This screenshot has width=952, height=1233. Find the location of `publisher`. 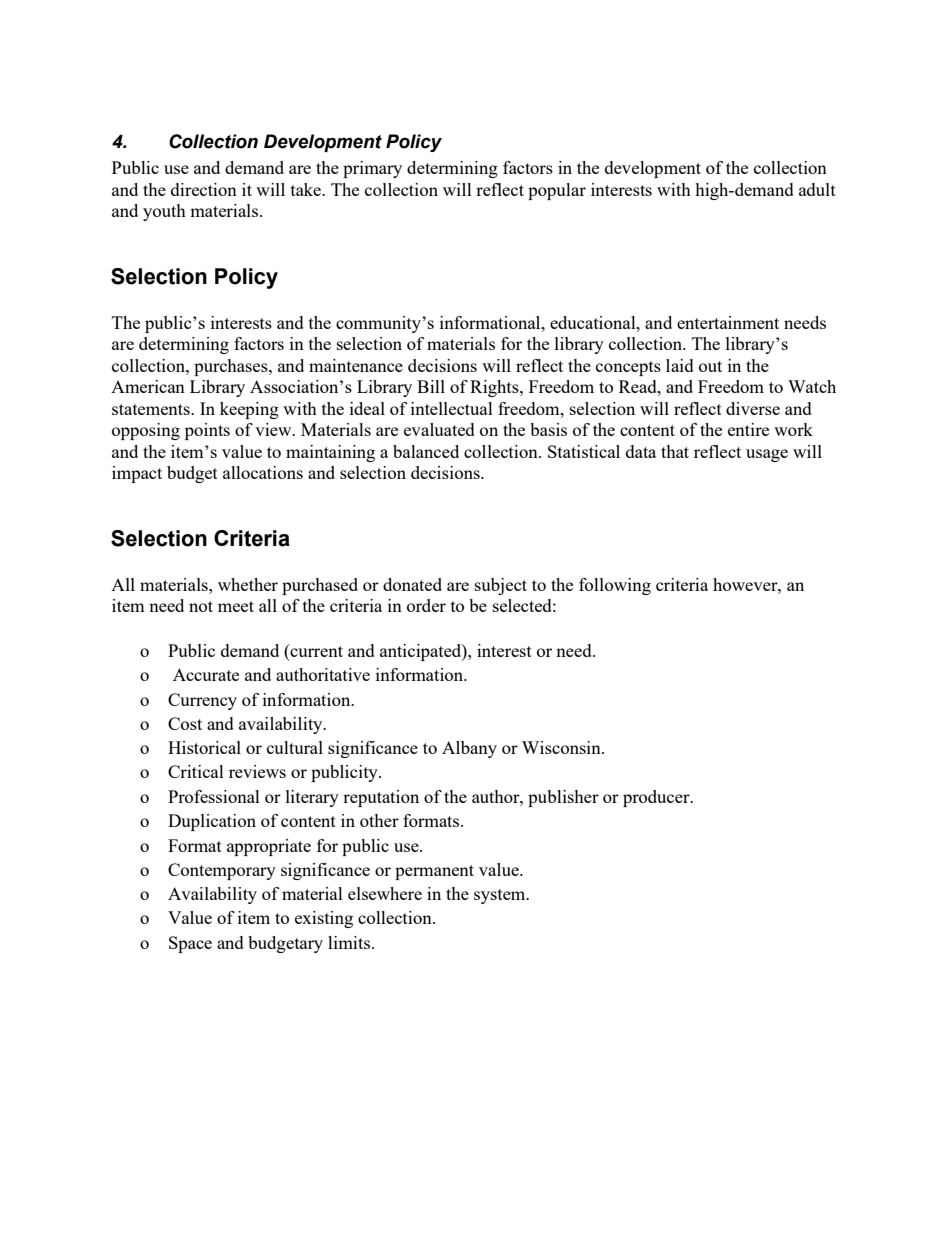

publisher is located at coordinates (563, 798).
